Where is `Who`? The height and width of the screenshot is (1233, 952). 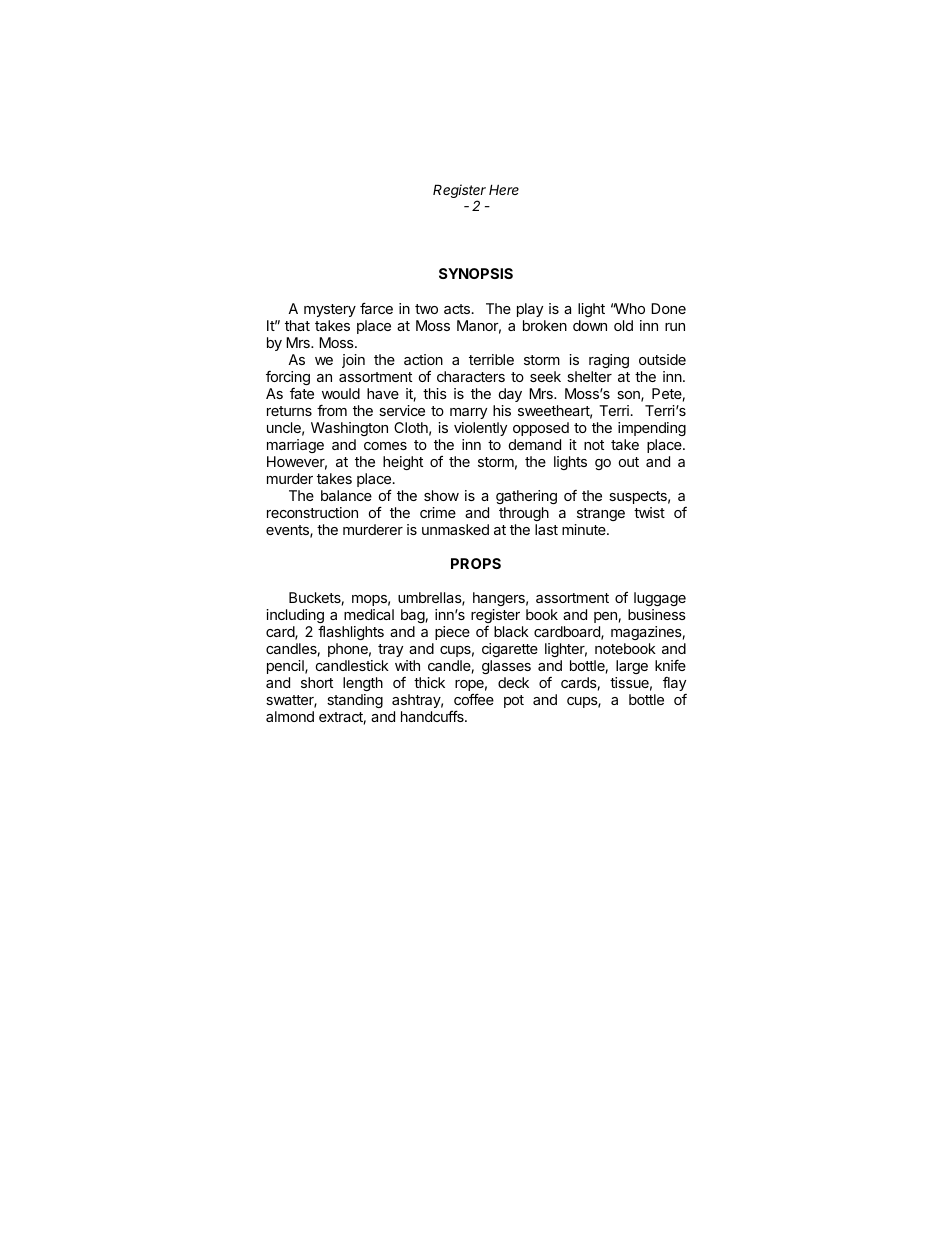
Who is located at coordinates (629, 308).
